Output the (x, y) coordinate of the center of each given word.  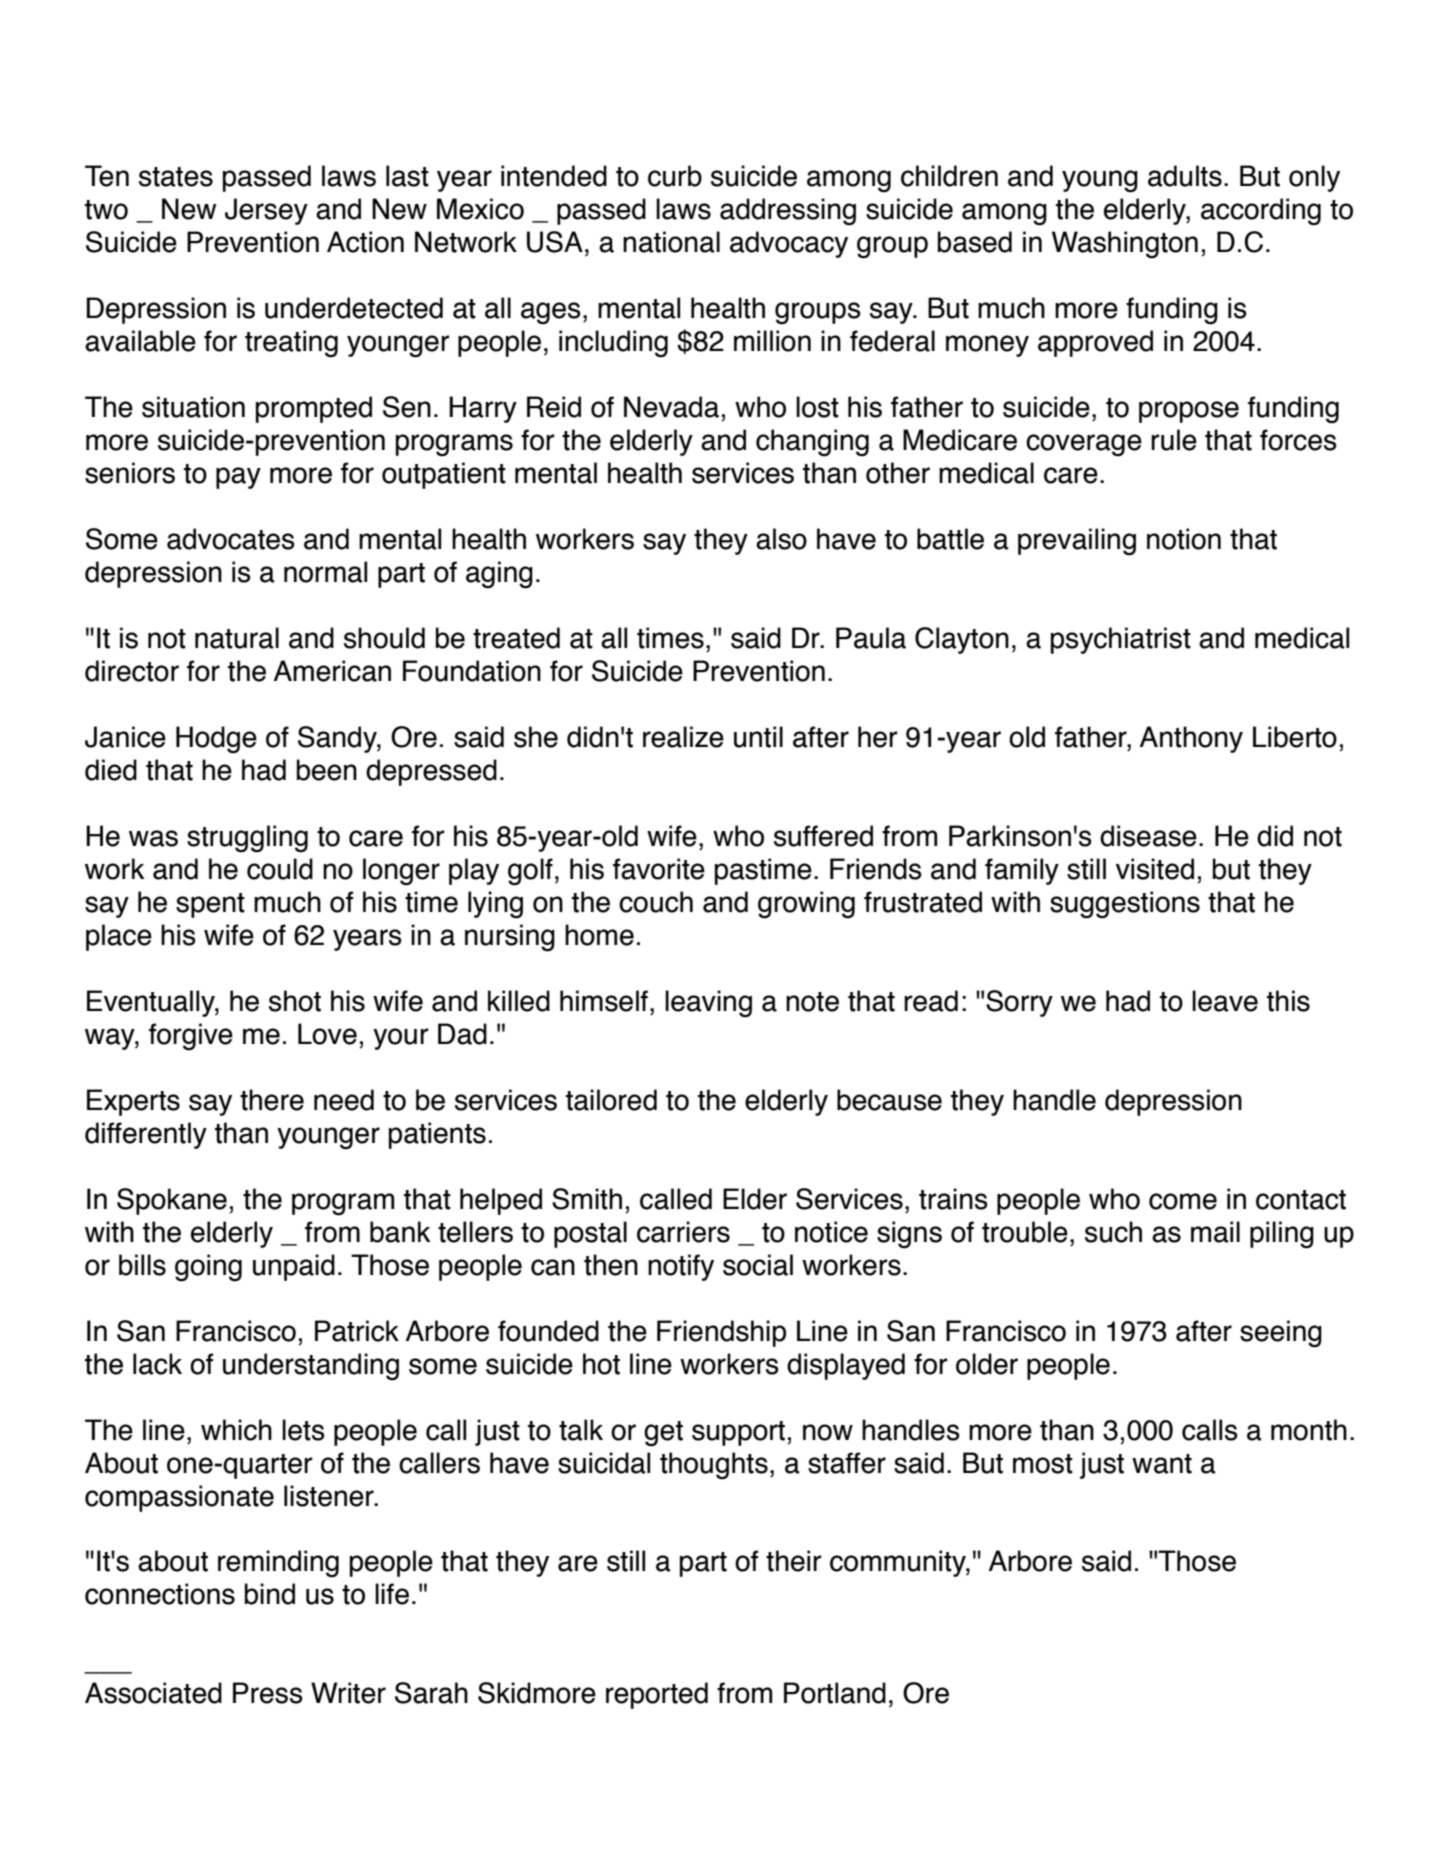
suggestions (1125, 905)
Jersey (266, 211)
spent (210, 905)
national (671, 242)
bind (270, 1594)
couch (656, 902)
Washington (1125, 244)
